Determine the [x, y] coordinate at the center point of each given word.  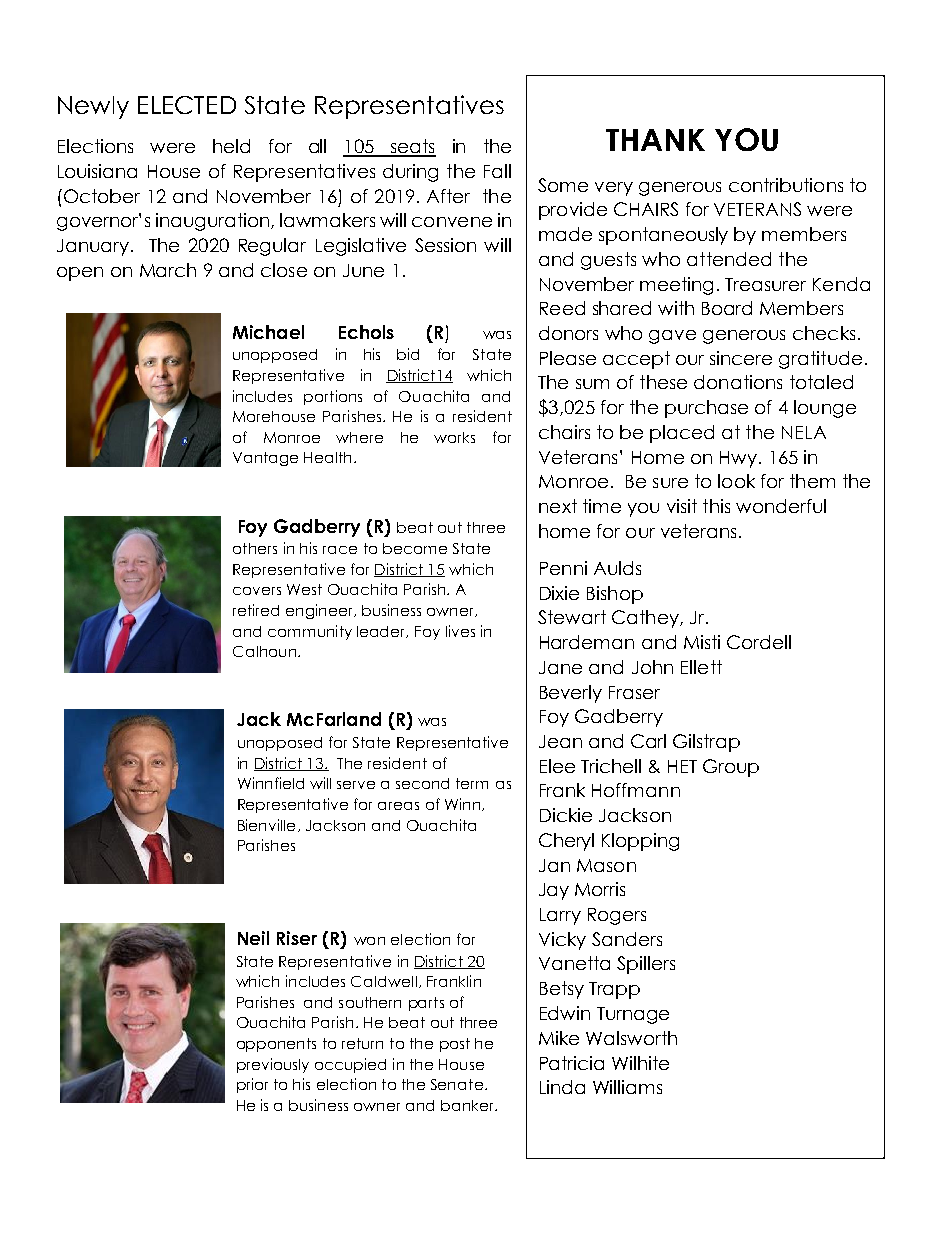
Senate [457, 1084]
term [472, 783]
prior [252, 1085]
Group [731, 768]
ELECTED [187, 105]
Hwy [740, 459]
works [454, 437]
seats [412, 147]
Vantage [265, 459]
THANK [655, 140]
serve [356, 785]
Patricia [572, 1063]
